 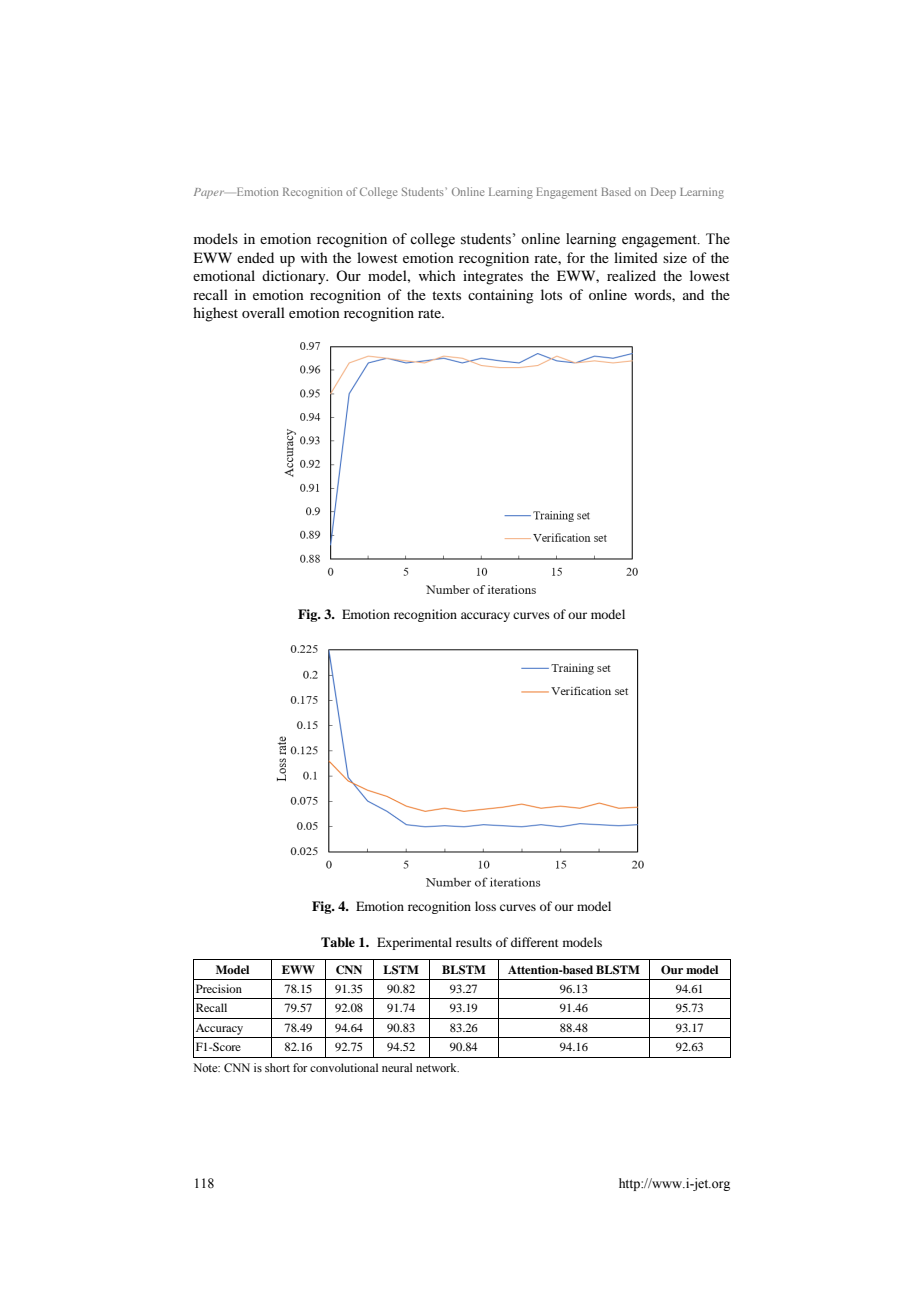 I want to click on loss, so click(x=485, y=906).
